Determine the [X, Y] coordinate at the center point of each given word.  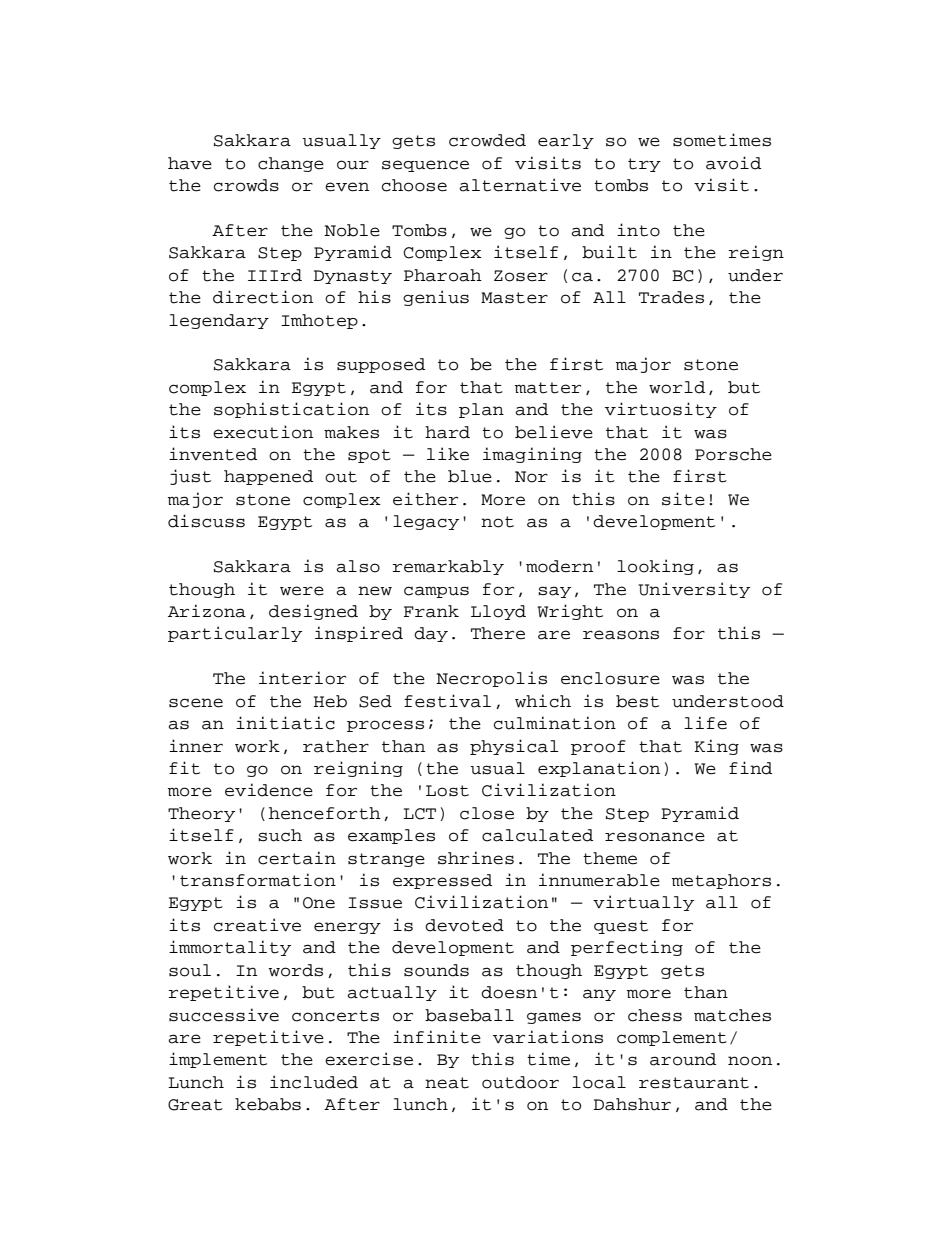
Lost [447, 791]
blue [470, 476]
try [644, 165]
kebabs [268, 1104]
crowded [487, 140]
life [705, 723]
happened [268, 477]
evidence [269, 790]
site [683, 499]
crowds [246, 185]
